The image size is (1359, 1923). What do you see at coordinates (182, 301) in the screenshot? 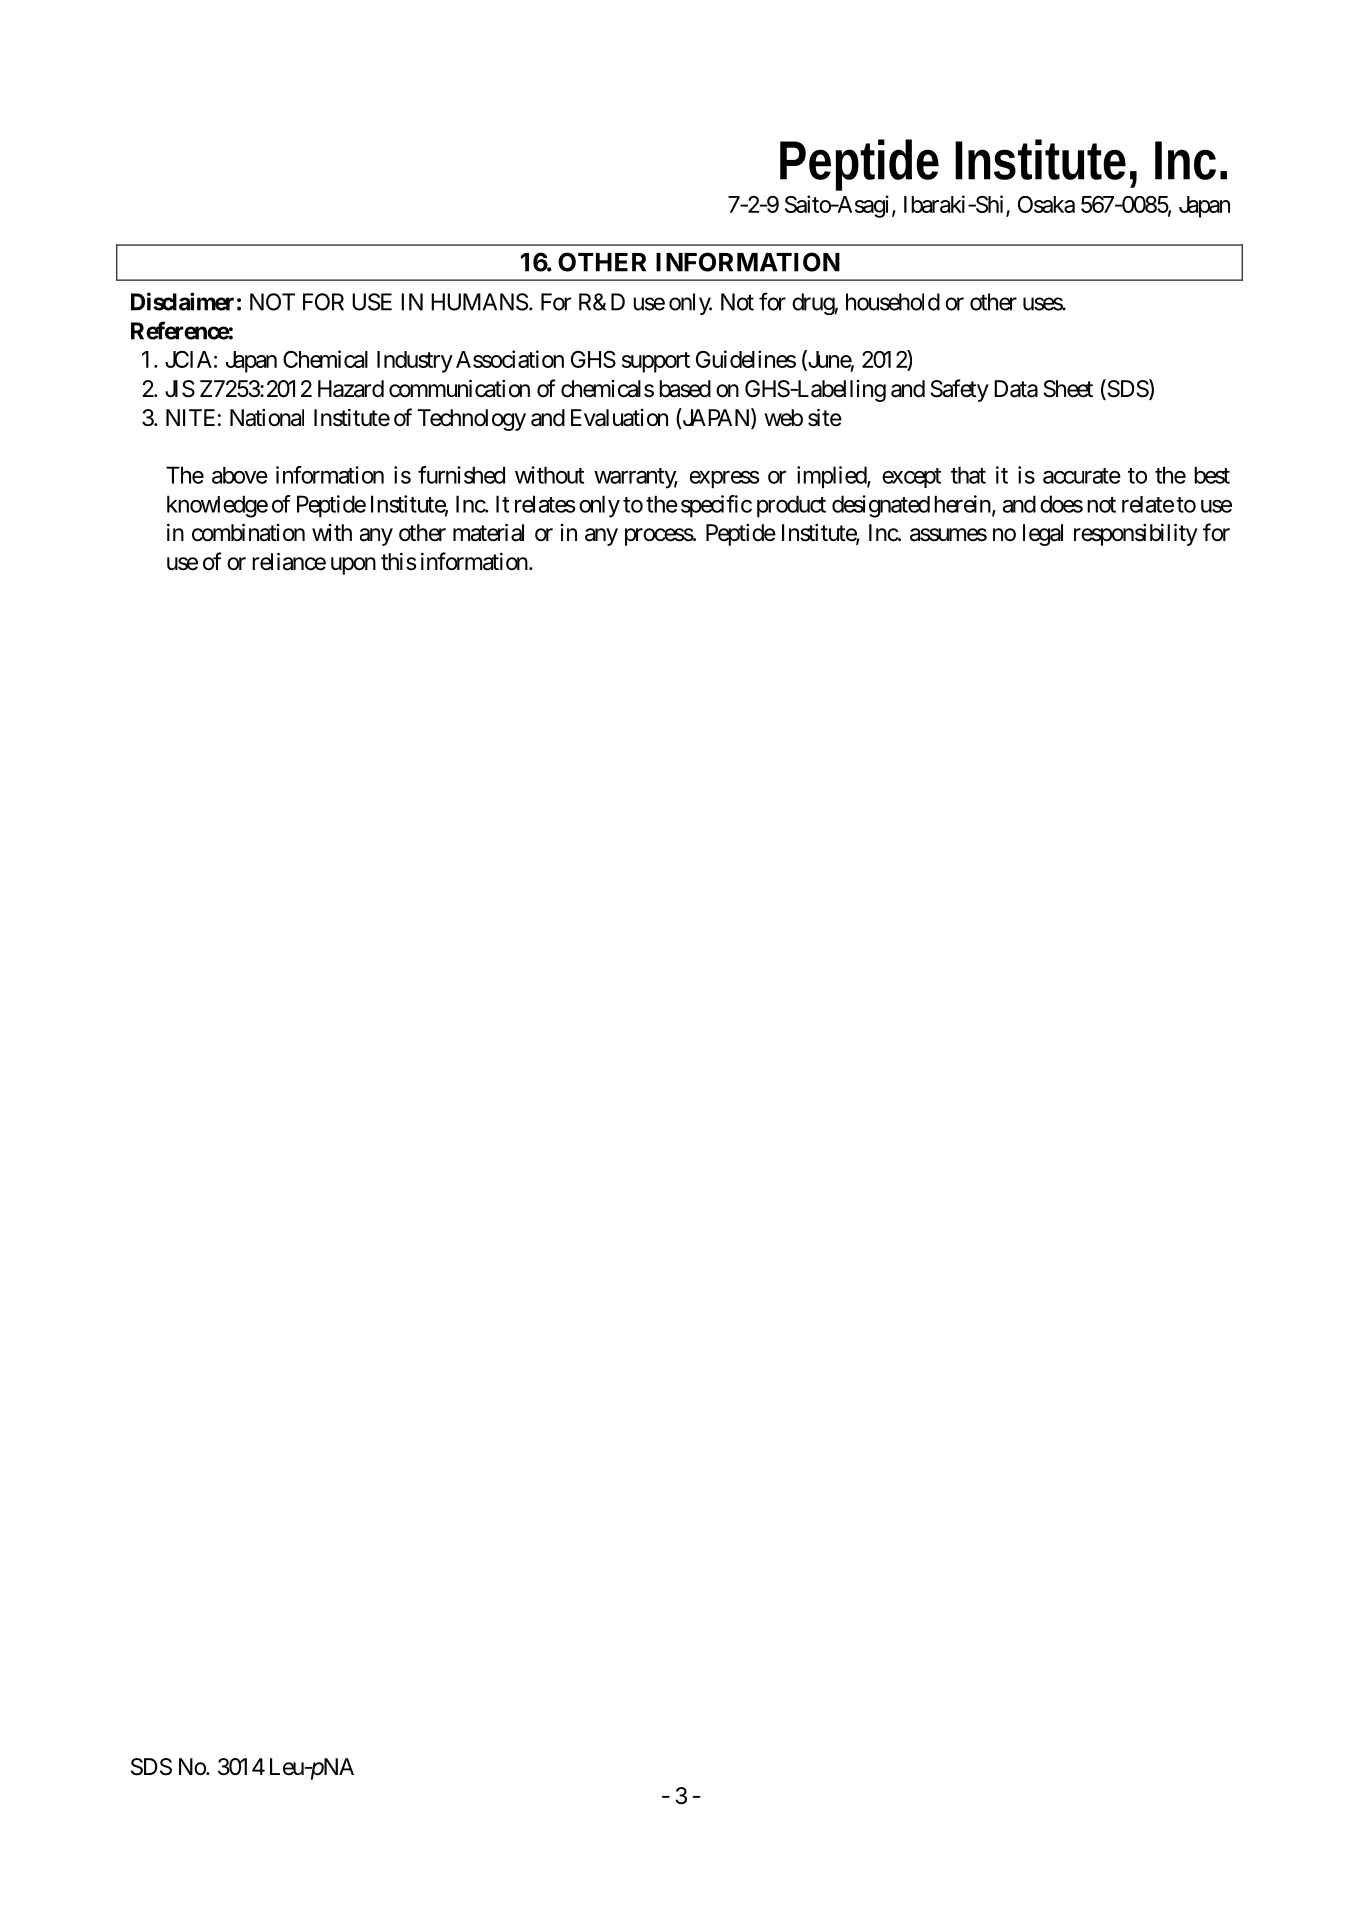
I see `Disclaimer` at bounding box center [182, 301].
